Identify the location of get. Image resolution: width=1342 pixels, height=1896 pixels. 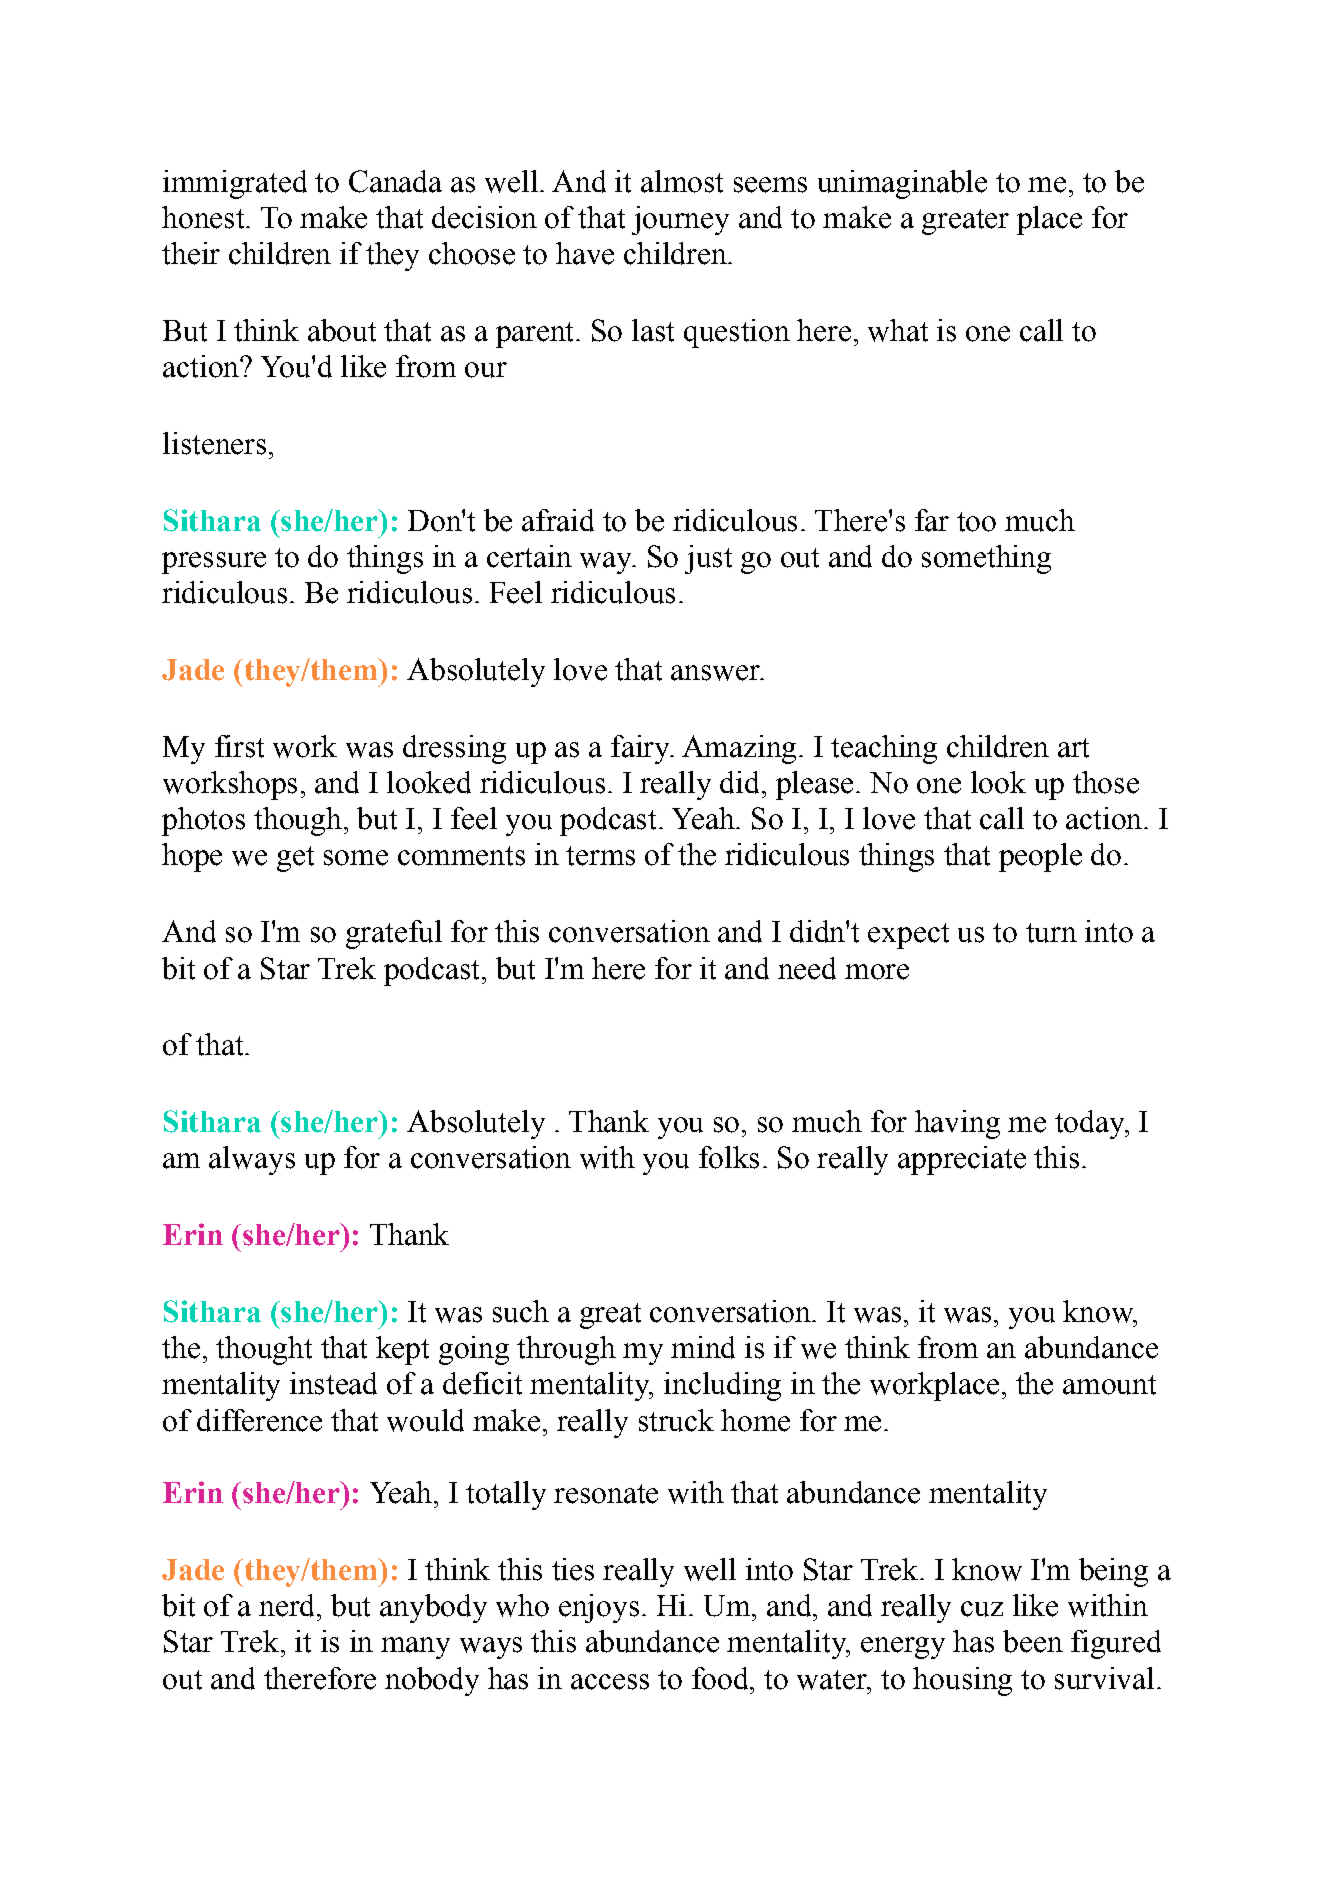
(295, 859).
